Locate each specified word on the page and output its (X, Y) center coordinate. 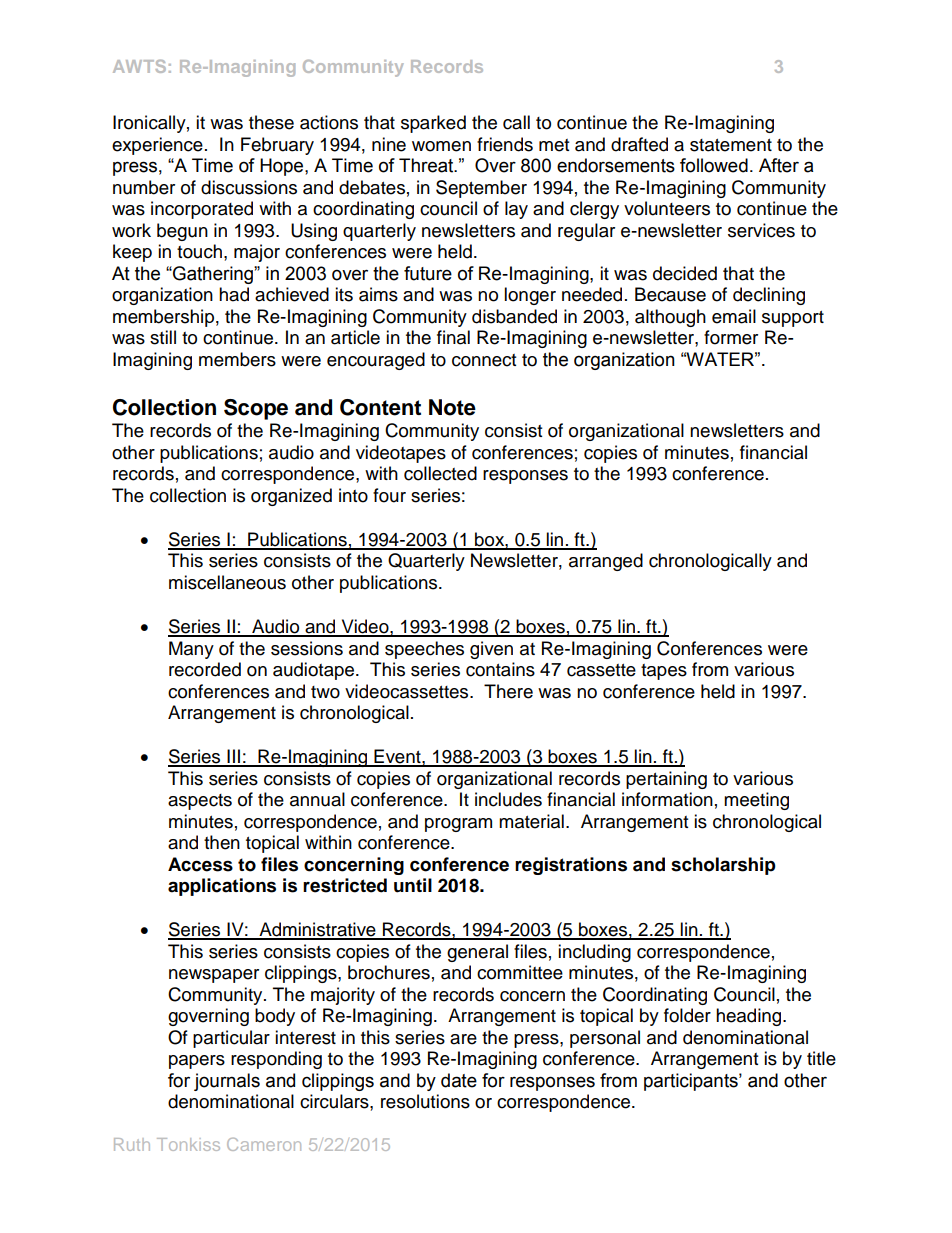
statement (731, 145)
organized (291, 497)
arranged (606, 562)
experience (157, 146)
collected (440, 473)
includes (508, 799)
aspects (200, 802)
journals (227, 1082)
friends (505, 144)
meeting (756, 801)
